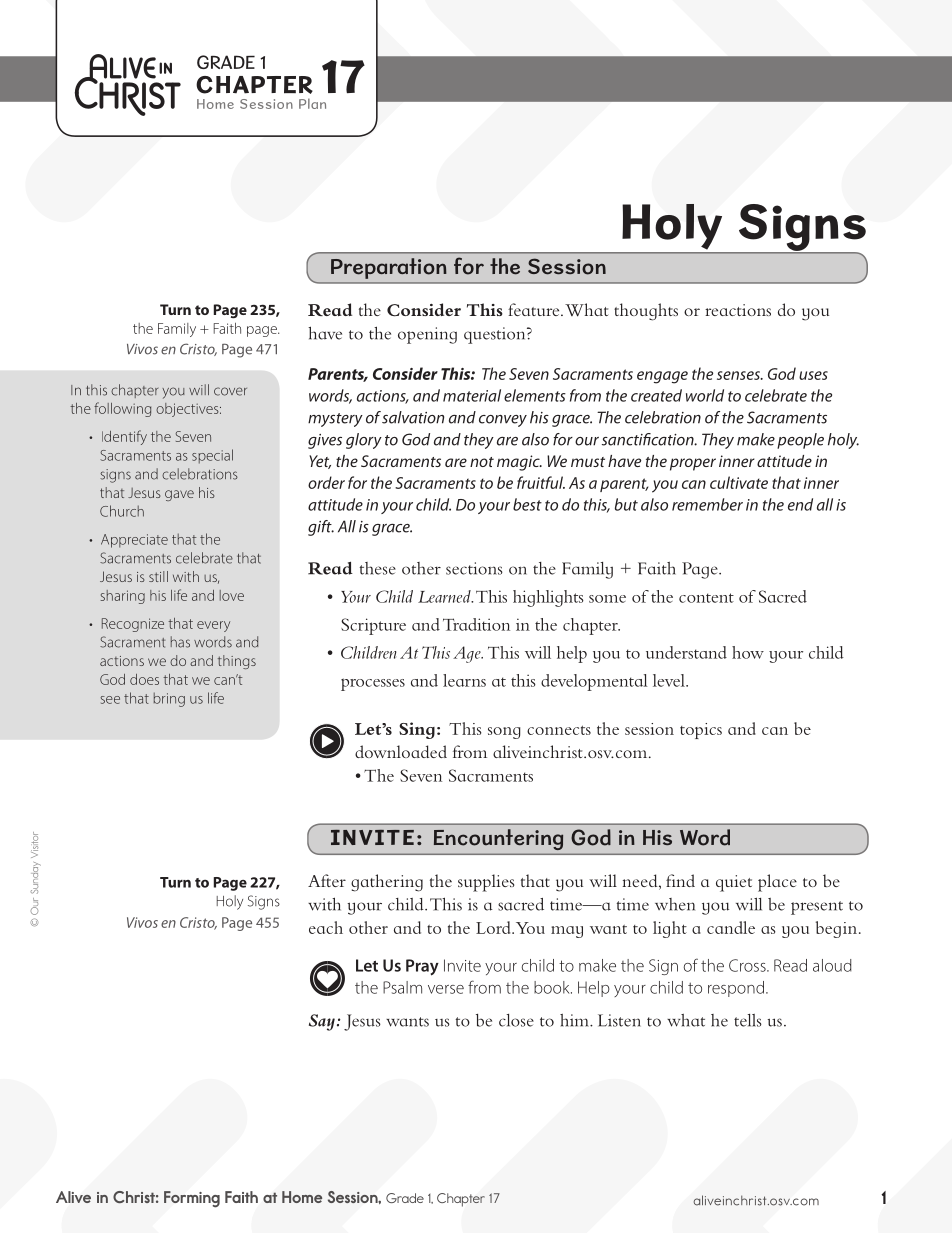 This screenshot has width=952, height=1233. What do you see at coordinates (482, 462) in the screenshot?
I see `not` at bounding box center [482, 462].
